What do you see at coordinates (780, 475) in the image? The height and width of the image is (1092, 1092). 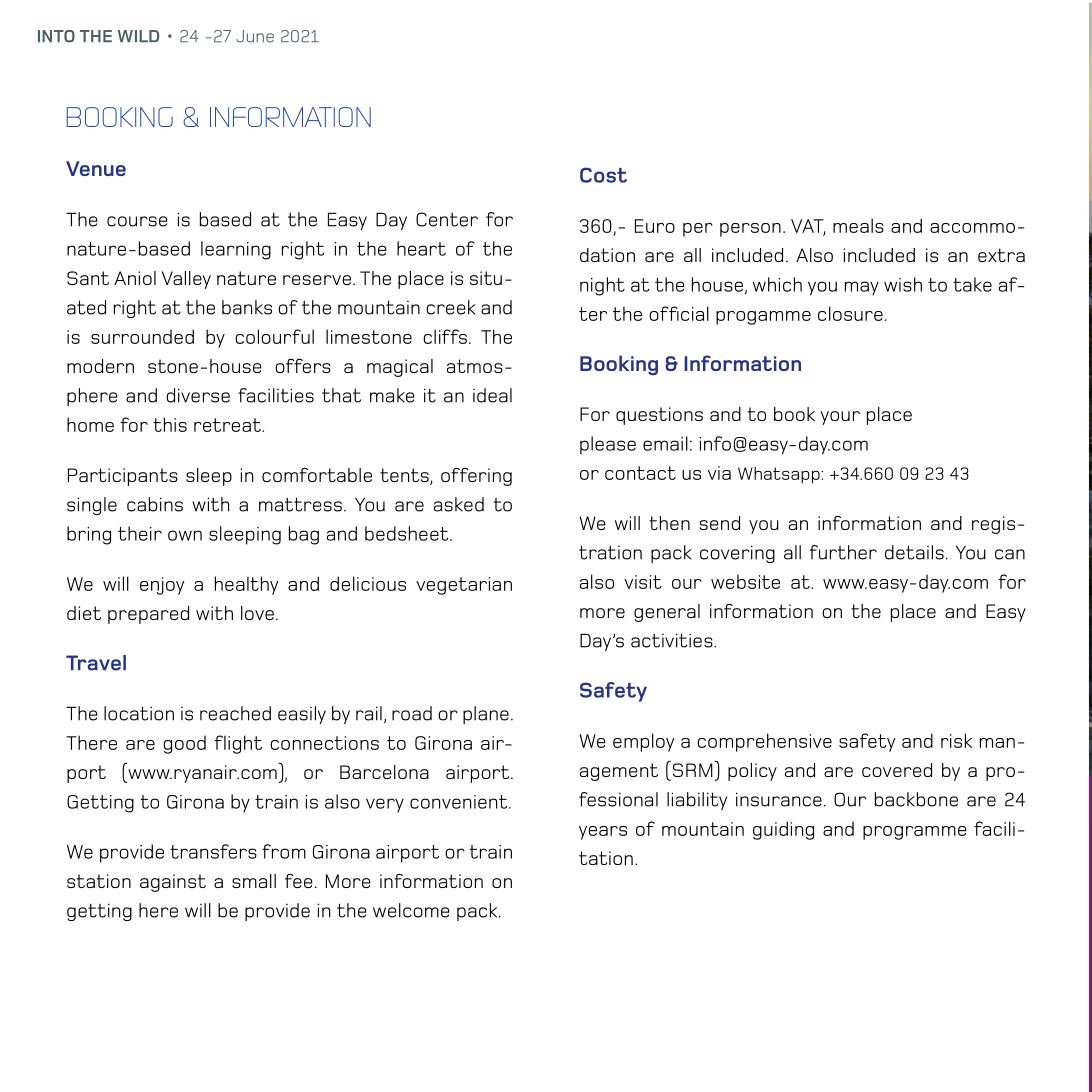 I see `Whatsapp` at bounding box center [780, 475].
